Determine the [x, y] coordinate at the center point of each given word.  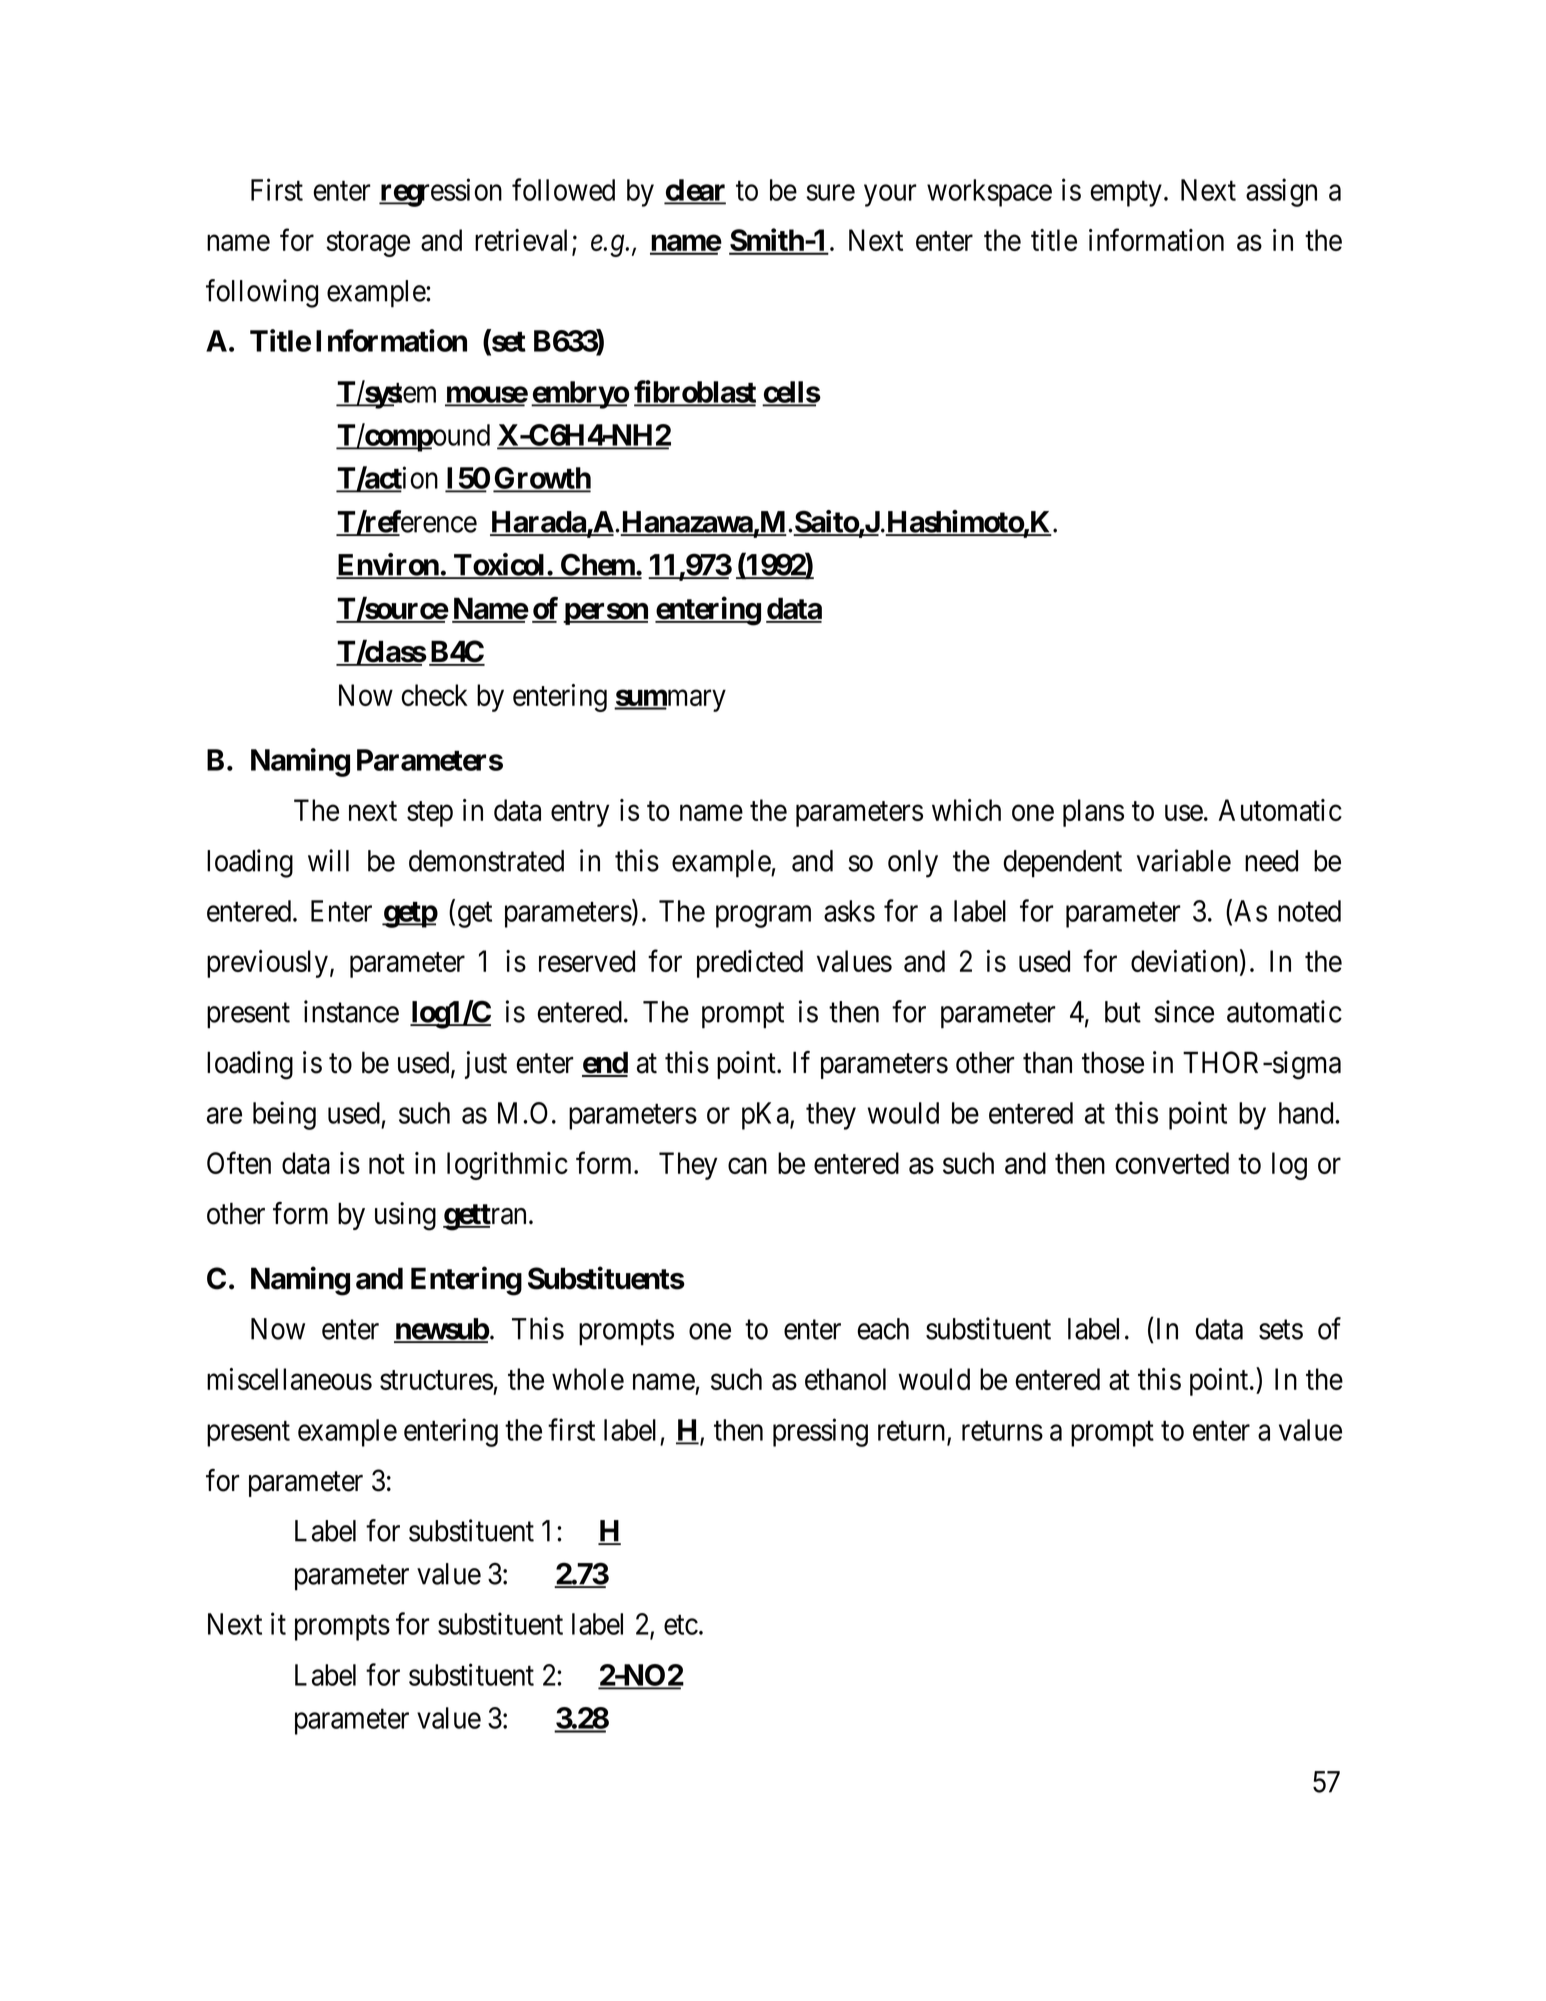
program [763, 917]
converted [1172, 1163]
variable [1184, 860]
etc [681, 1625]
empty [1126, 194]
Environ [388, 565]
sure [830, 193]
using [405, 1216]
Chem [597, 566]
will [328, 860]
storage [368, 244]
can [747, 1166]
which [966, 810]
